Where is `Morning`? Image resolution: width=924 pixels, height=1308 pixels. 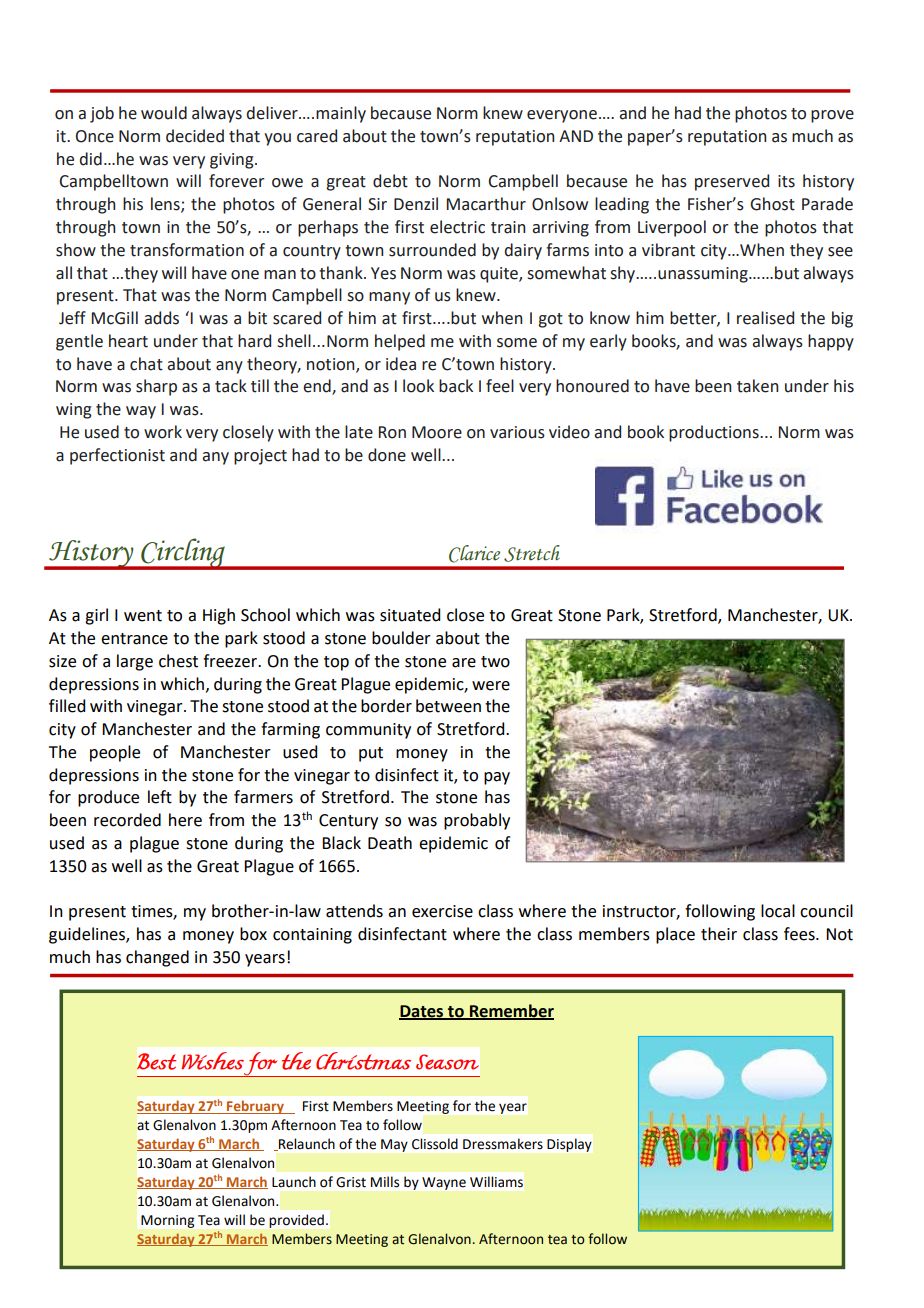
Morning is located at coordinates (167, 1221).
